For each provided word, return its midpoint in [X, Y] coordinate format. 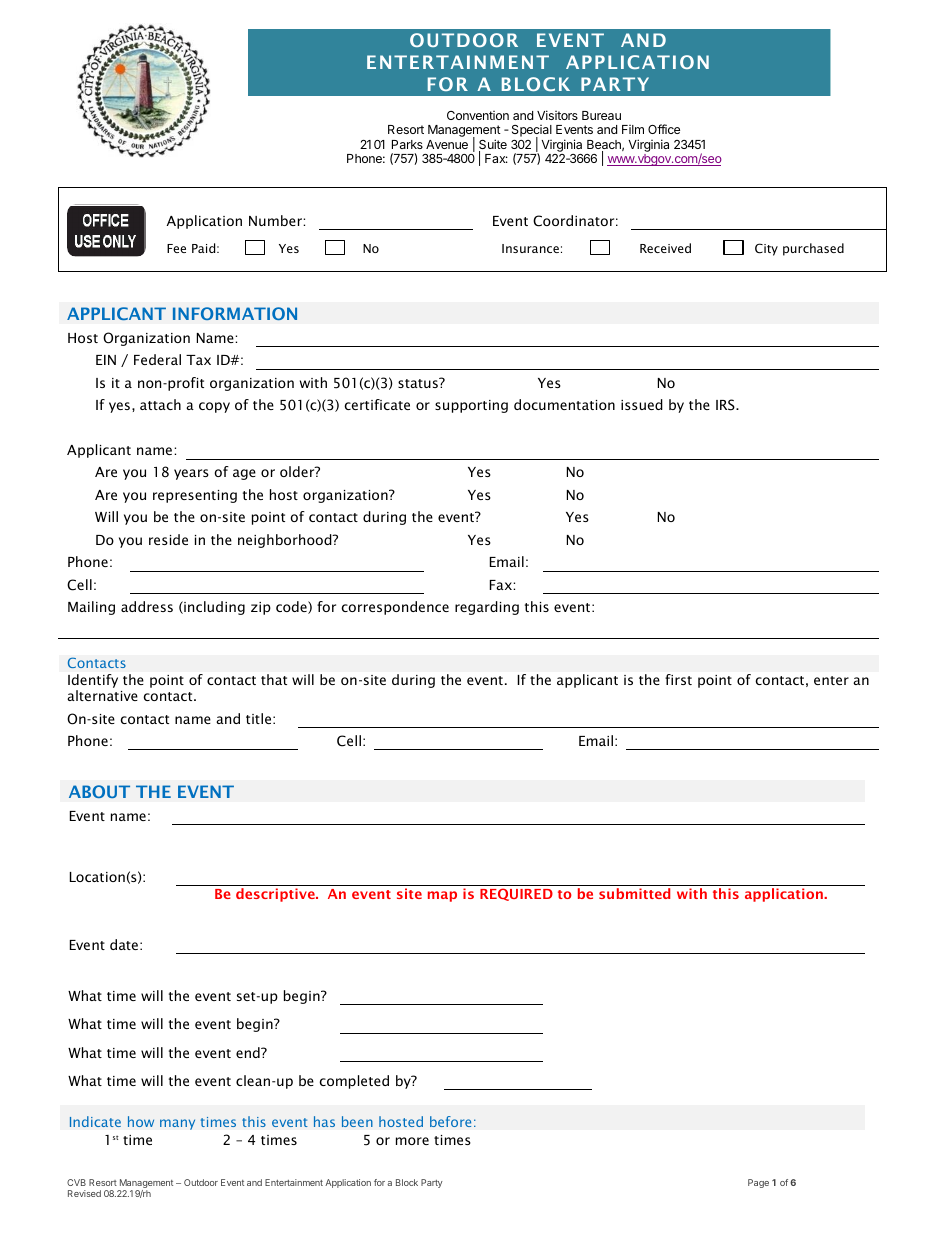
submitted [634, 893]
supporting [471, 406]
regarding [487, 608]
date [124, 944]
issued [642, 404]
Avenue [447, 144]
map [442, 896]
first [678, 679]
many [177, 1124]
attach [160, 404]
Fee [176, 248]
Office [664, 129]
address [147, 606]
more [412, 1141]
